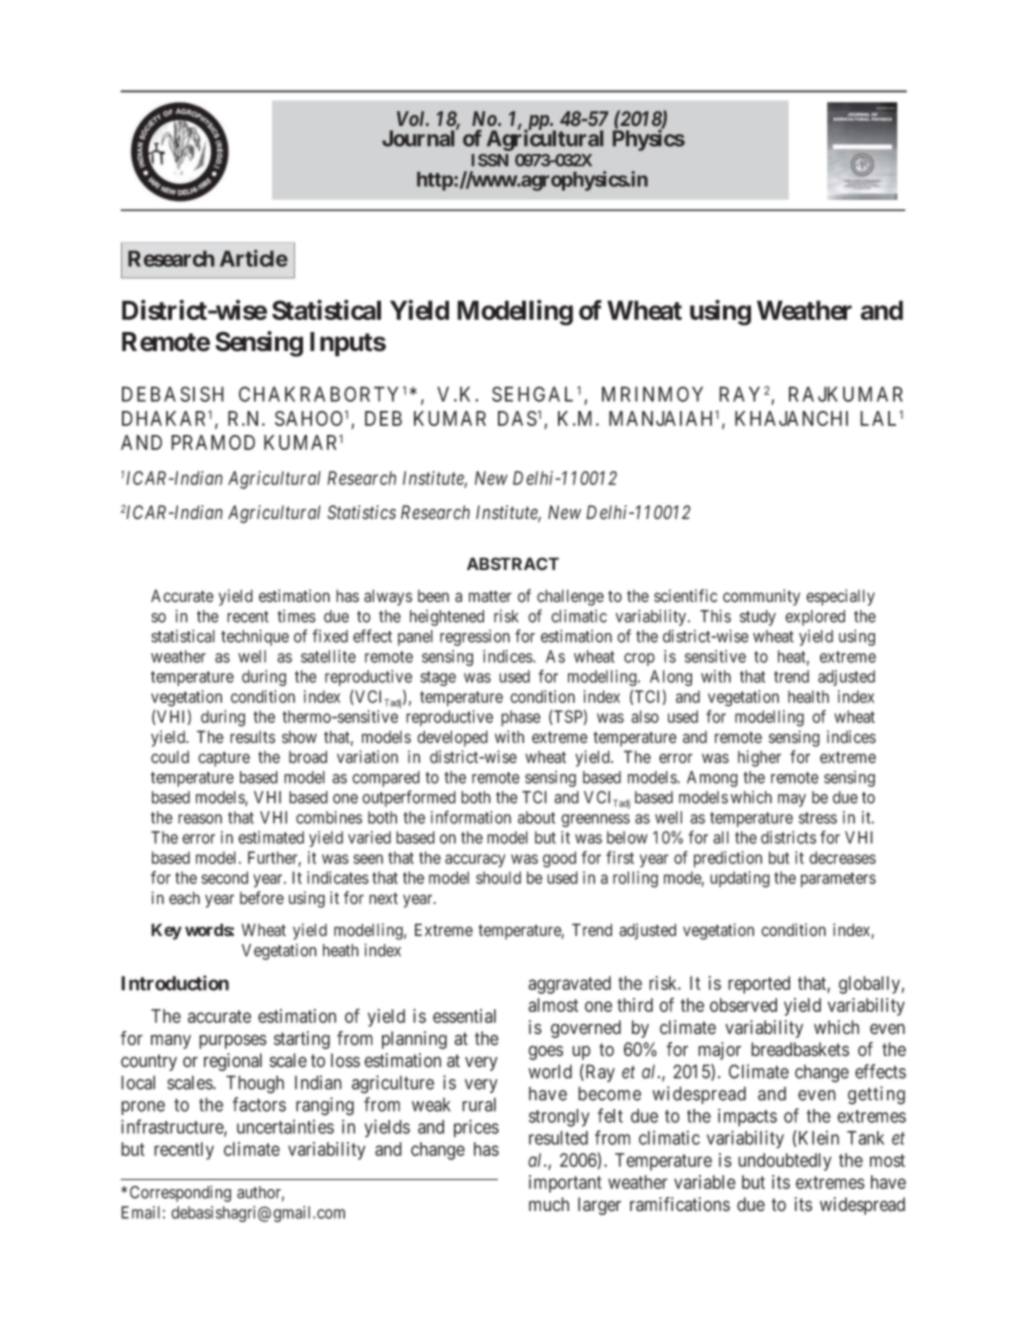  Describe the element at coordinates (536, 817) in the screenshot. I see `about` at that location.
